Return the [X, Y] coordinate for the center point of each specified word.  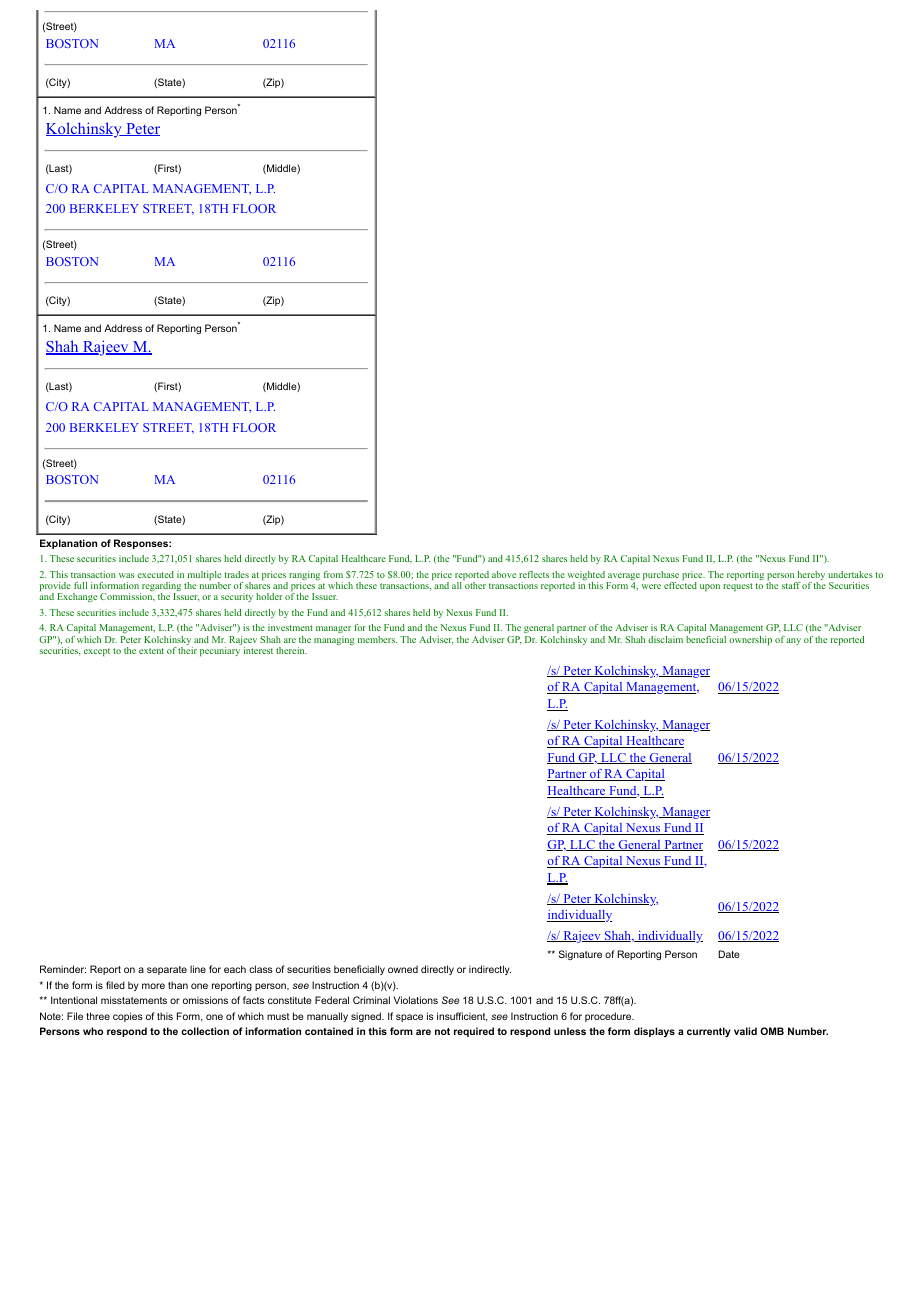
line [198, 969]
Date [729, 954]
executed [155, 574]
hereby [810, 577]
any [793, 641]
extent [151, 651]
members [377, 639]
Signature [580, 955]
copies [128, 1017]
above [504, 574]
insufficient [462, 1017]
